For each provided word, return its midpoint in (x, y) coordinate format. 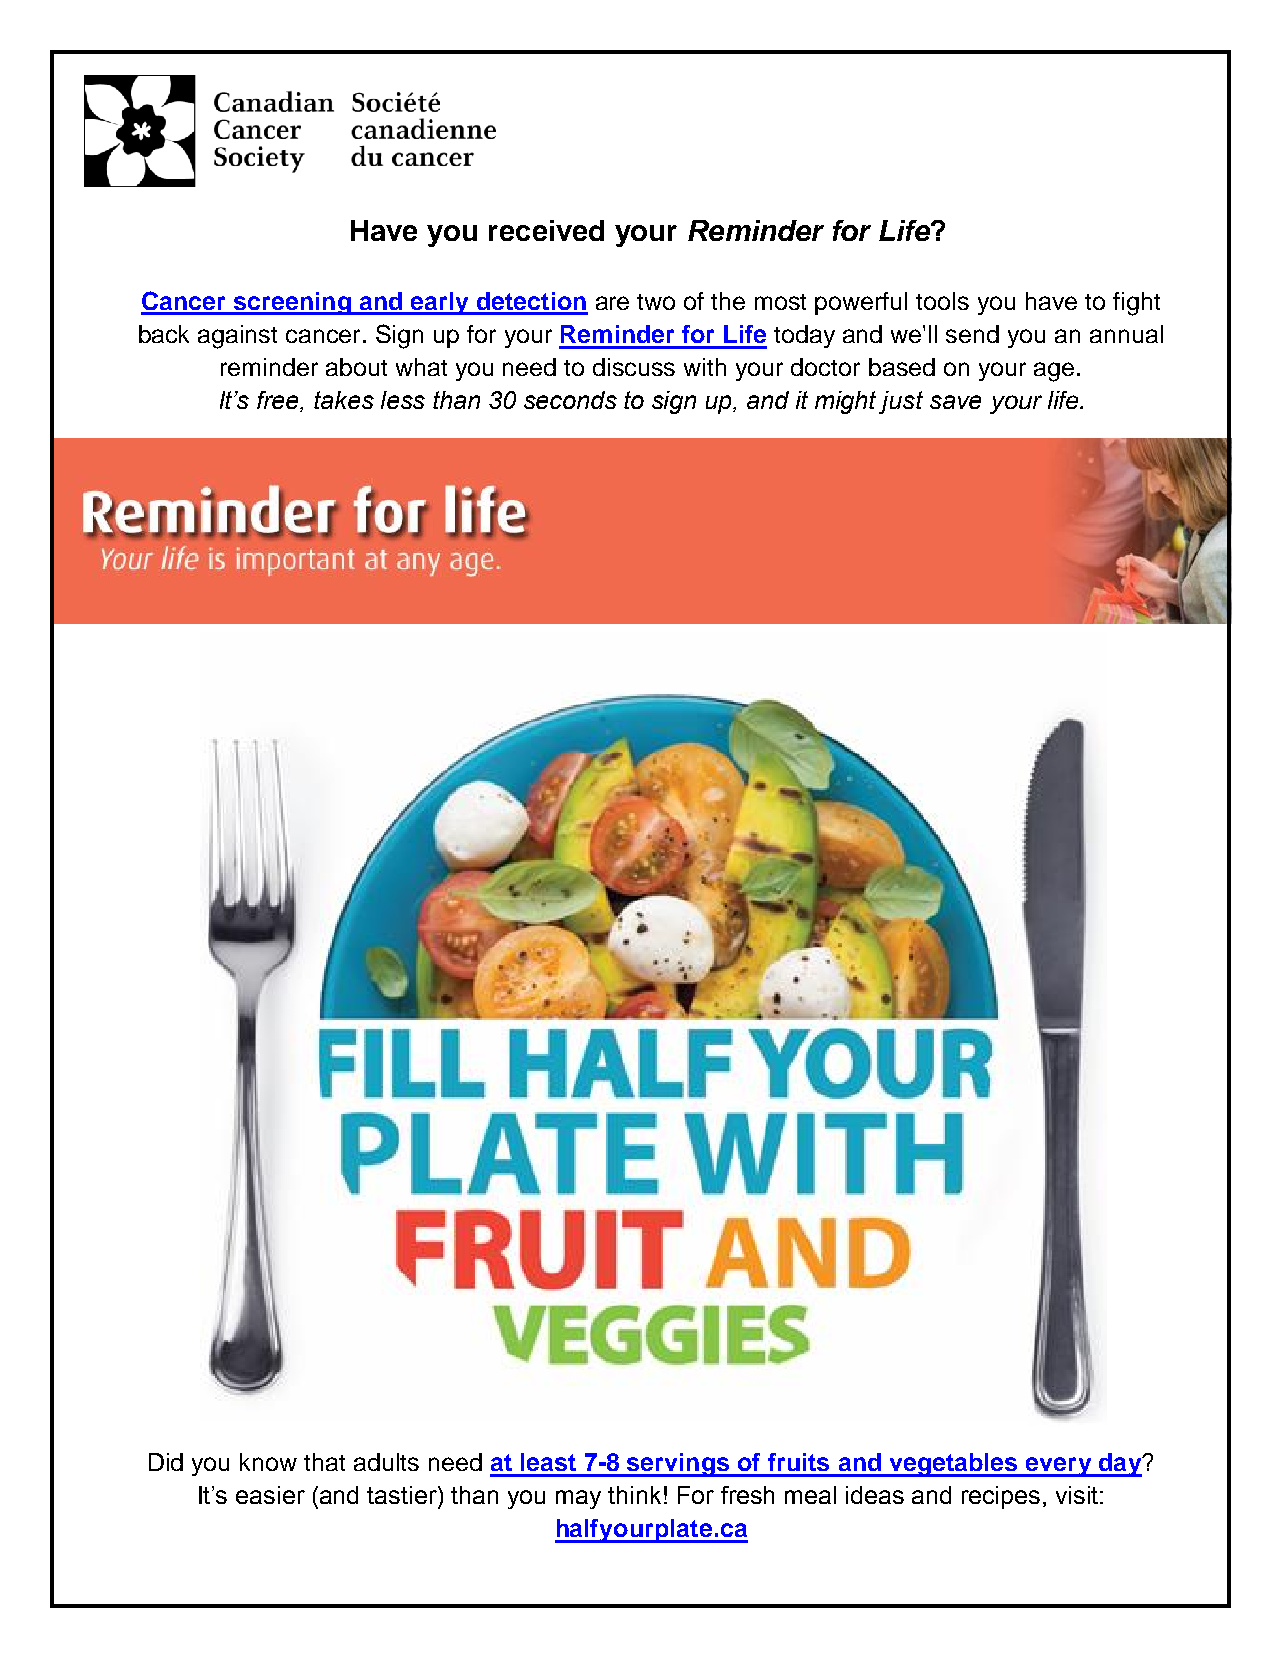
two (656, 302)
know (268, 1462)
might (845, 402)
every (1059, 1467)
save (955, 402)
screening (292, 303)
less (403, 400)
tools (942, 301)
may (578, 1499)
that (324, 1462)
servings (678, 1465)
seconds (570, 400)
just (901, 402)
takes (344, 400)
